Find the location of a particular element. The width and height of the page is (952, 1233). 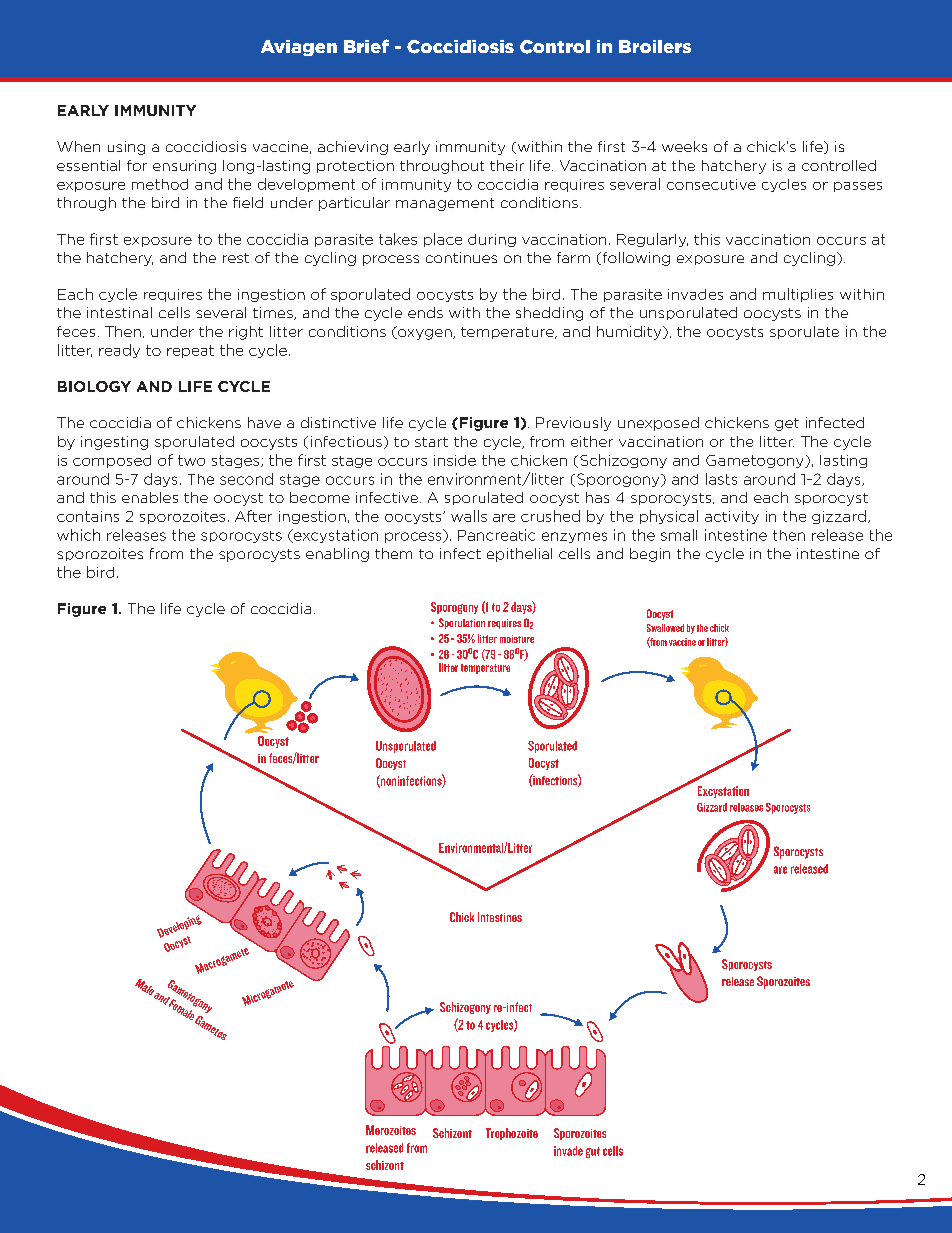

gut is located at coordinates (593, 1152).
